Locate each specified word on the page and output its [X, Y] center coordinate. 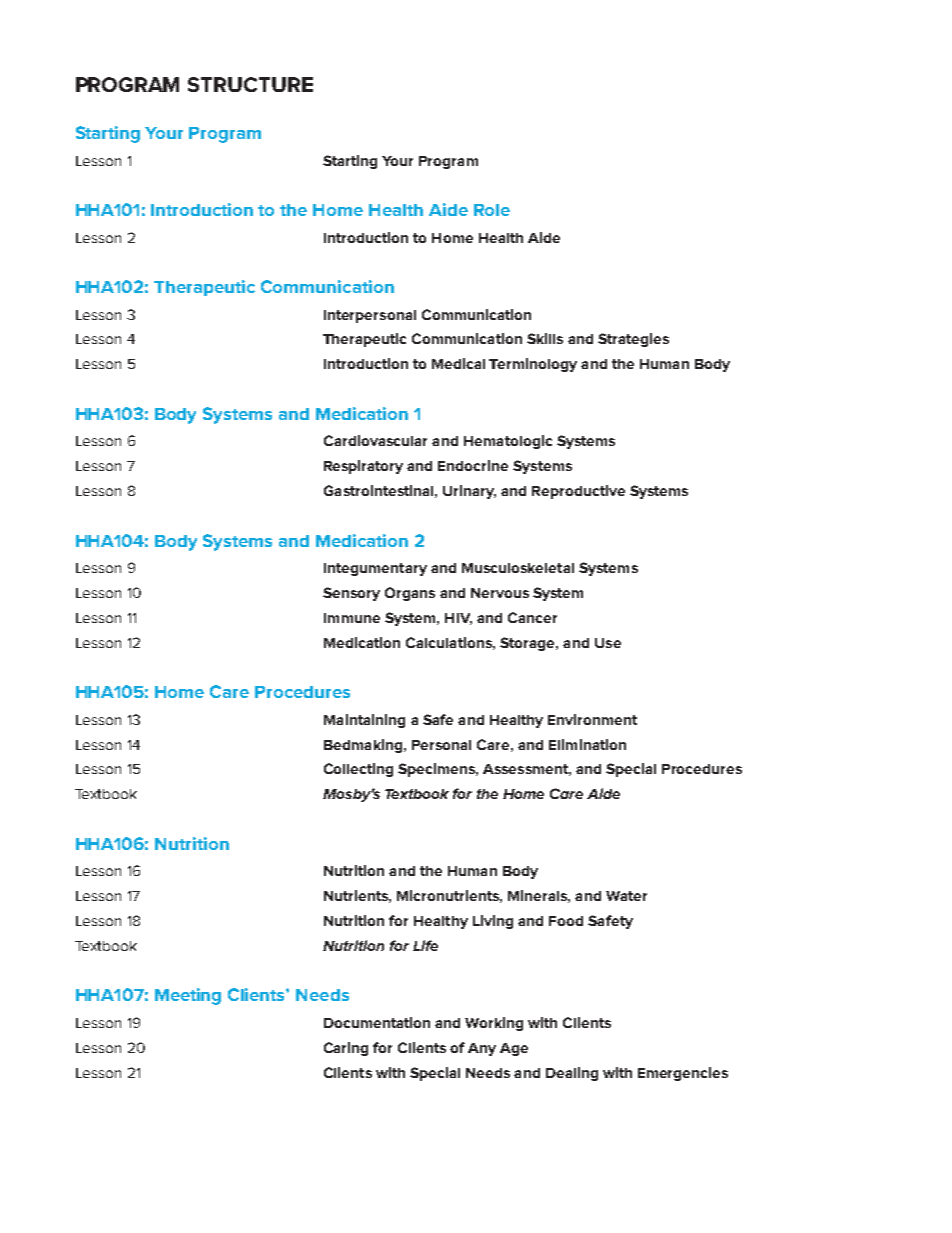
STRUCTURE [250, 84]
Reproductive [578, 492]
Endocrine [473, 465]
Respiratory [363, 467]
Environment [592, 719]
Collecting [358, 770]
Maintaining [364, 721]
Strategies [633, 340]
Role [492, 210]
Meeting [188, 996]
